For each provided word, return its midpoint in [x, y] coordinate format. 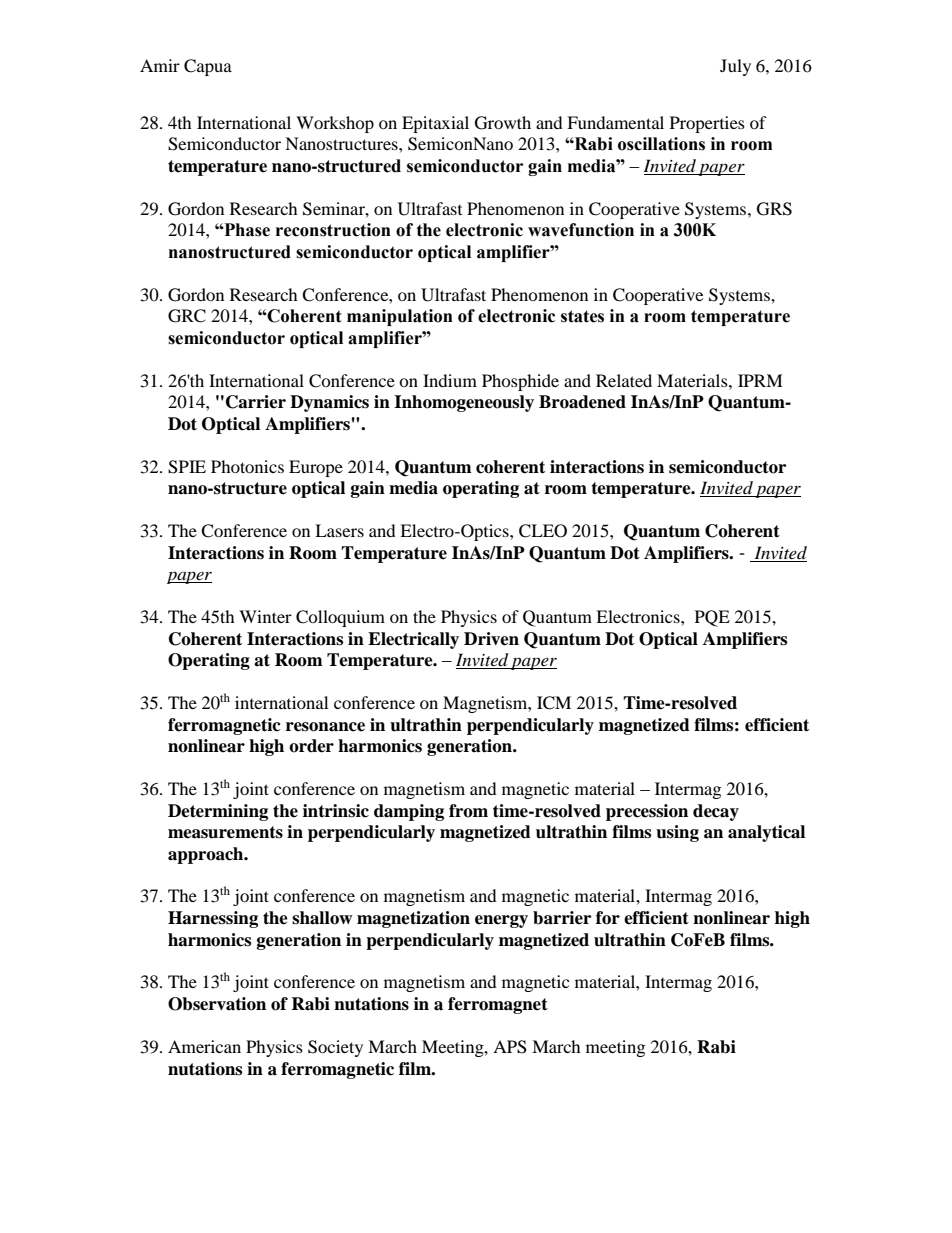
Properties [707, 124]
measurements [225, 832]
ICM [554, 703]
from [468, 811]
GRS [774, 209]
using [677, 833]
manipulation [400, 317]
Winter [265, 616]
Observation [217, 1004]
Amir [160, 65]
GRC [187, 316]
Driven [491, 639]
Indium [450, 380]
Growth [503, 123]
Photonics [247, 466]
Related [624, 380]
